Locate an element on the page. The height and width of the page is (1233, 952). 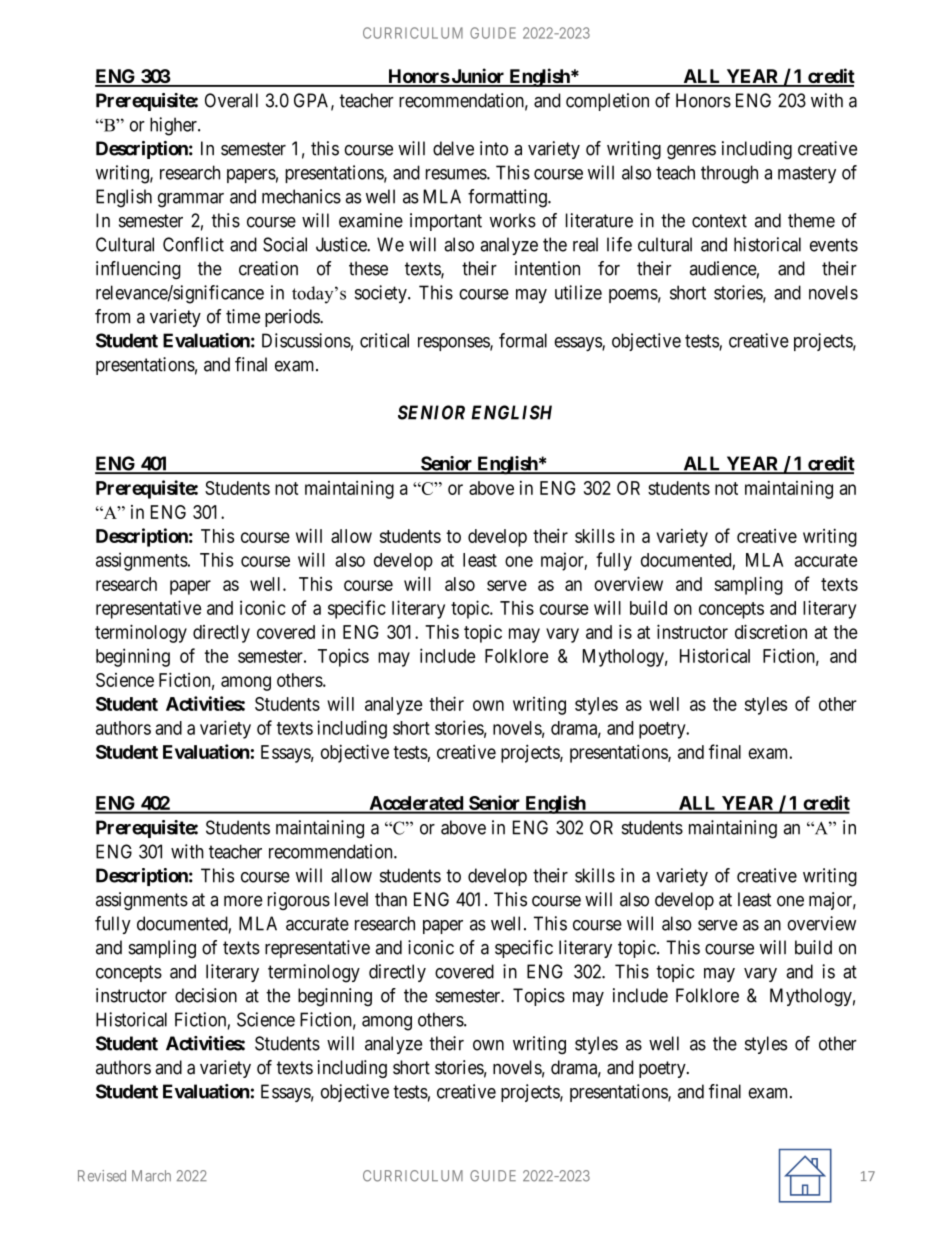
decision is located at coordinates (206, 995).
